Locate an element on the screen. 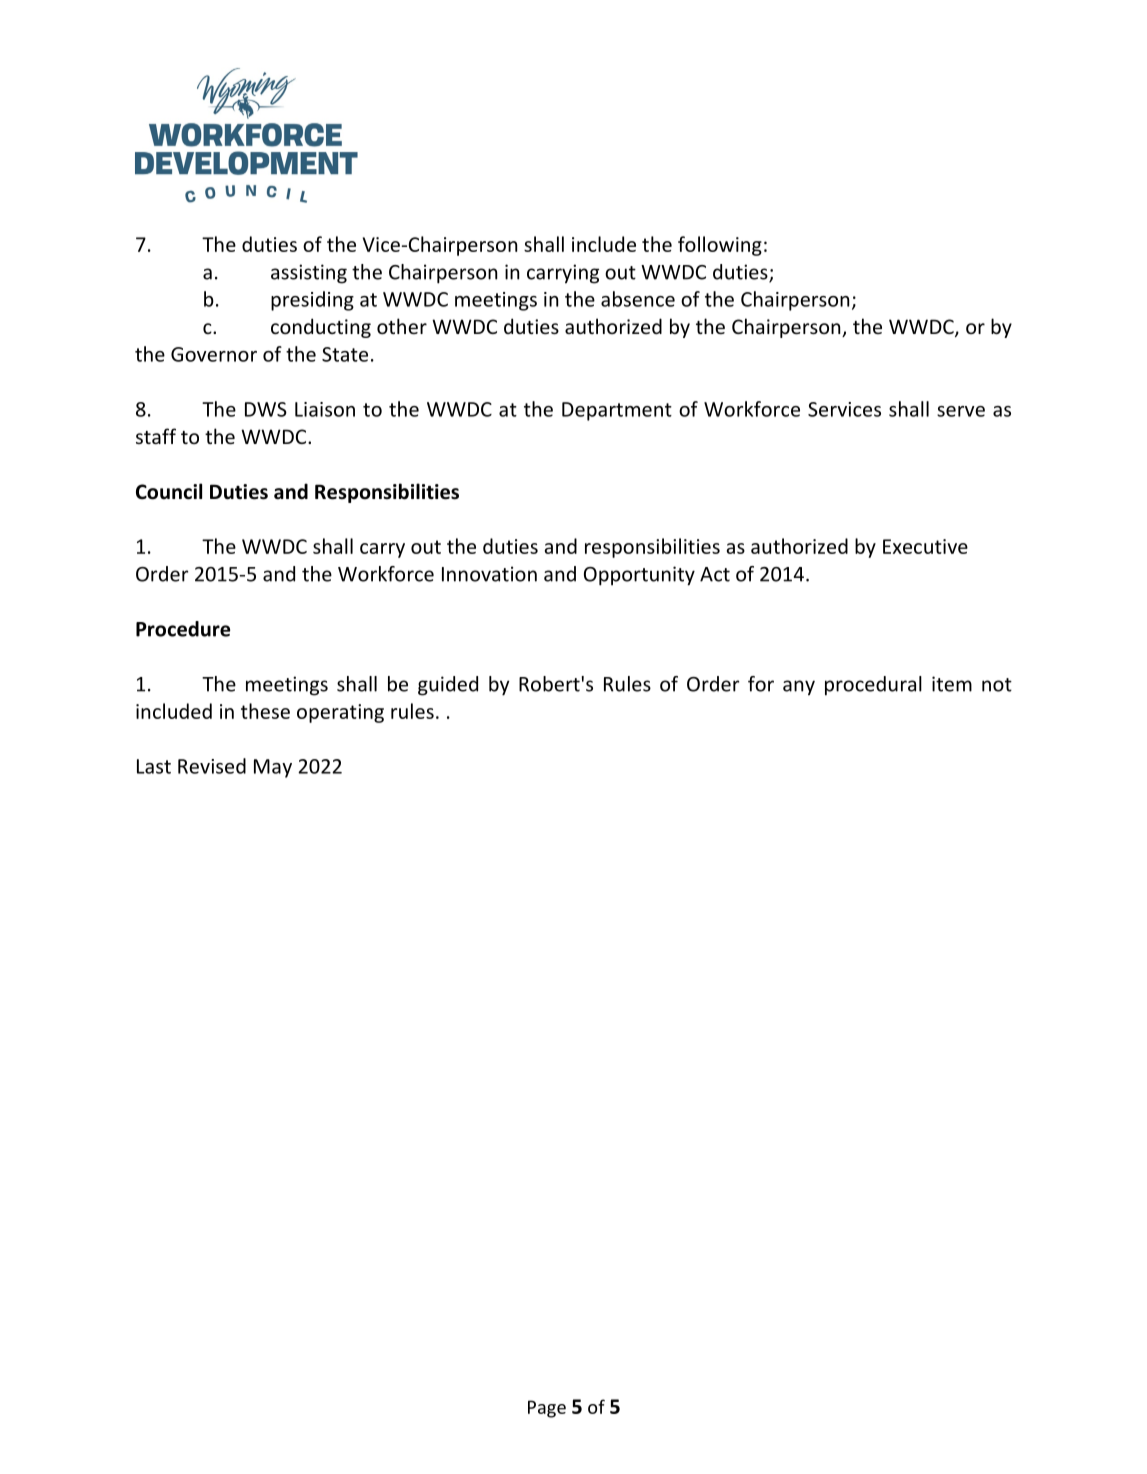 The image size is (1147, 1474). guided is located at coordinates (448, 686).
